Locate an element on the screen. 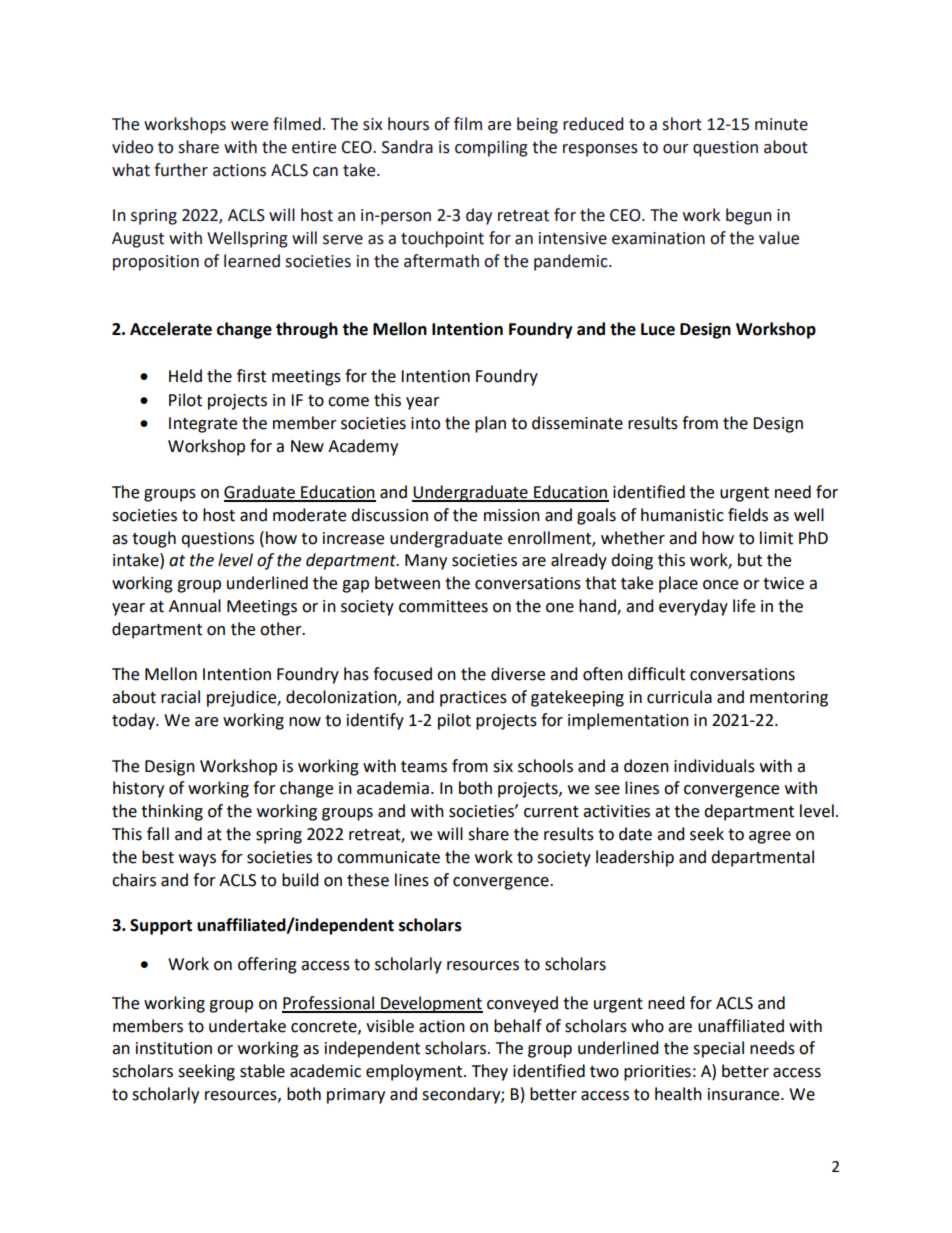 The image size is (952, 1233). agree is located at coordinates (770, 837).
